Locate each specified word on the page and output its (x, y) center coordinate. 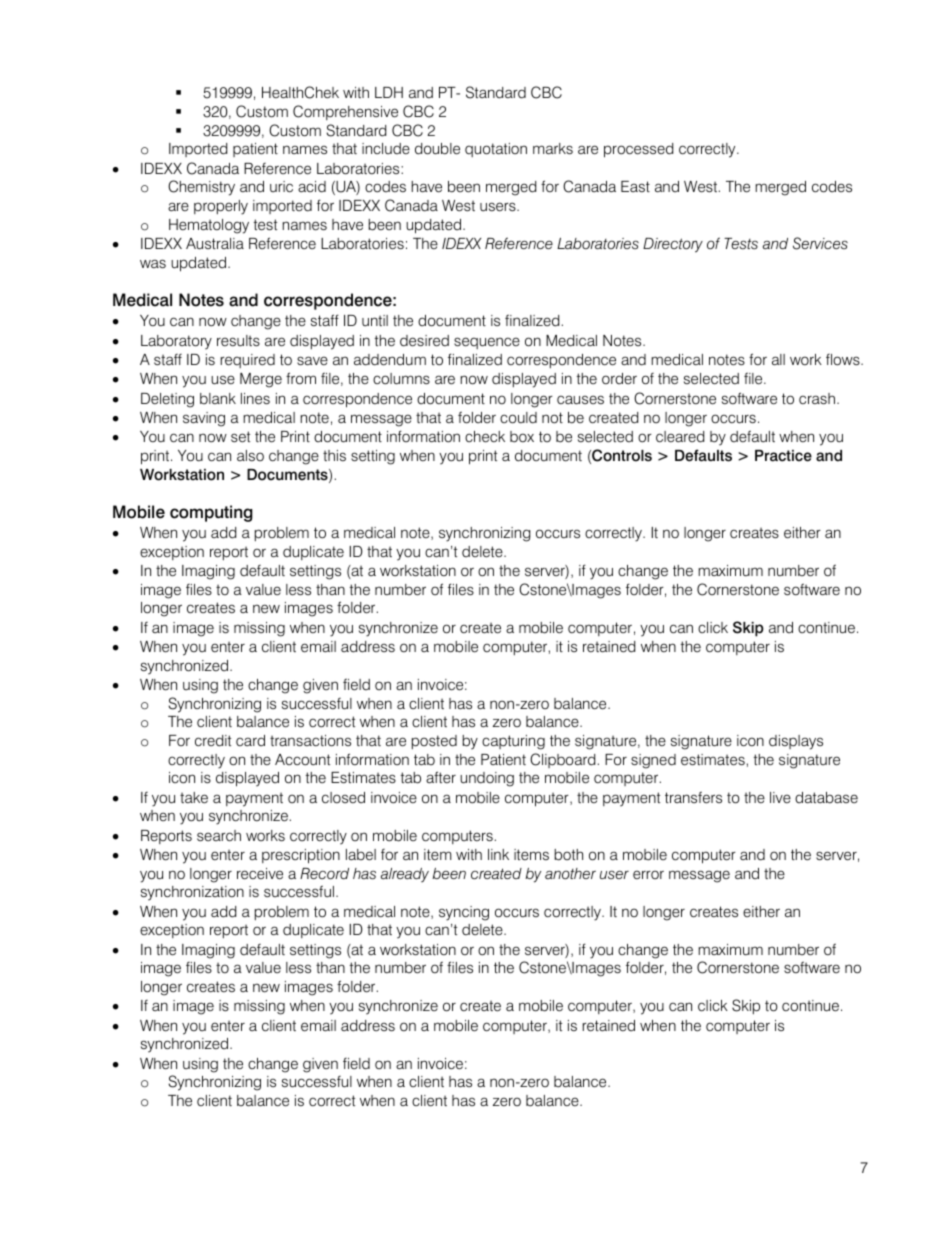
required (247, 361)
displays (796, 742)
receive (260, 874)
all (778, 359)
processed (638, 150)
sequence (487, 343)
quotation (496, 150)
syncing (464, 913)
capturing (513, 742)
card (250, 741)
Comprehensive (345, 112)
